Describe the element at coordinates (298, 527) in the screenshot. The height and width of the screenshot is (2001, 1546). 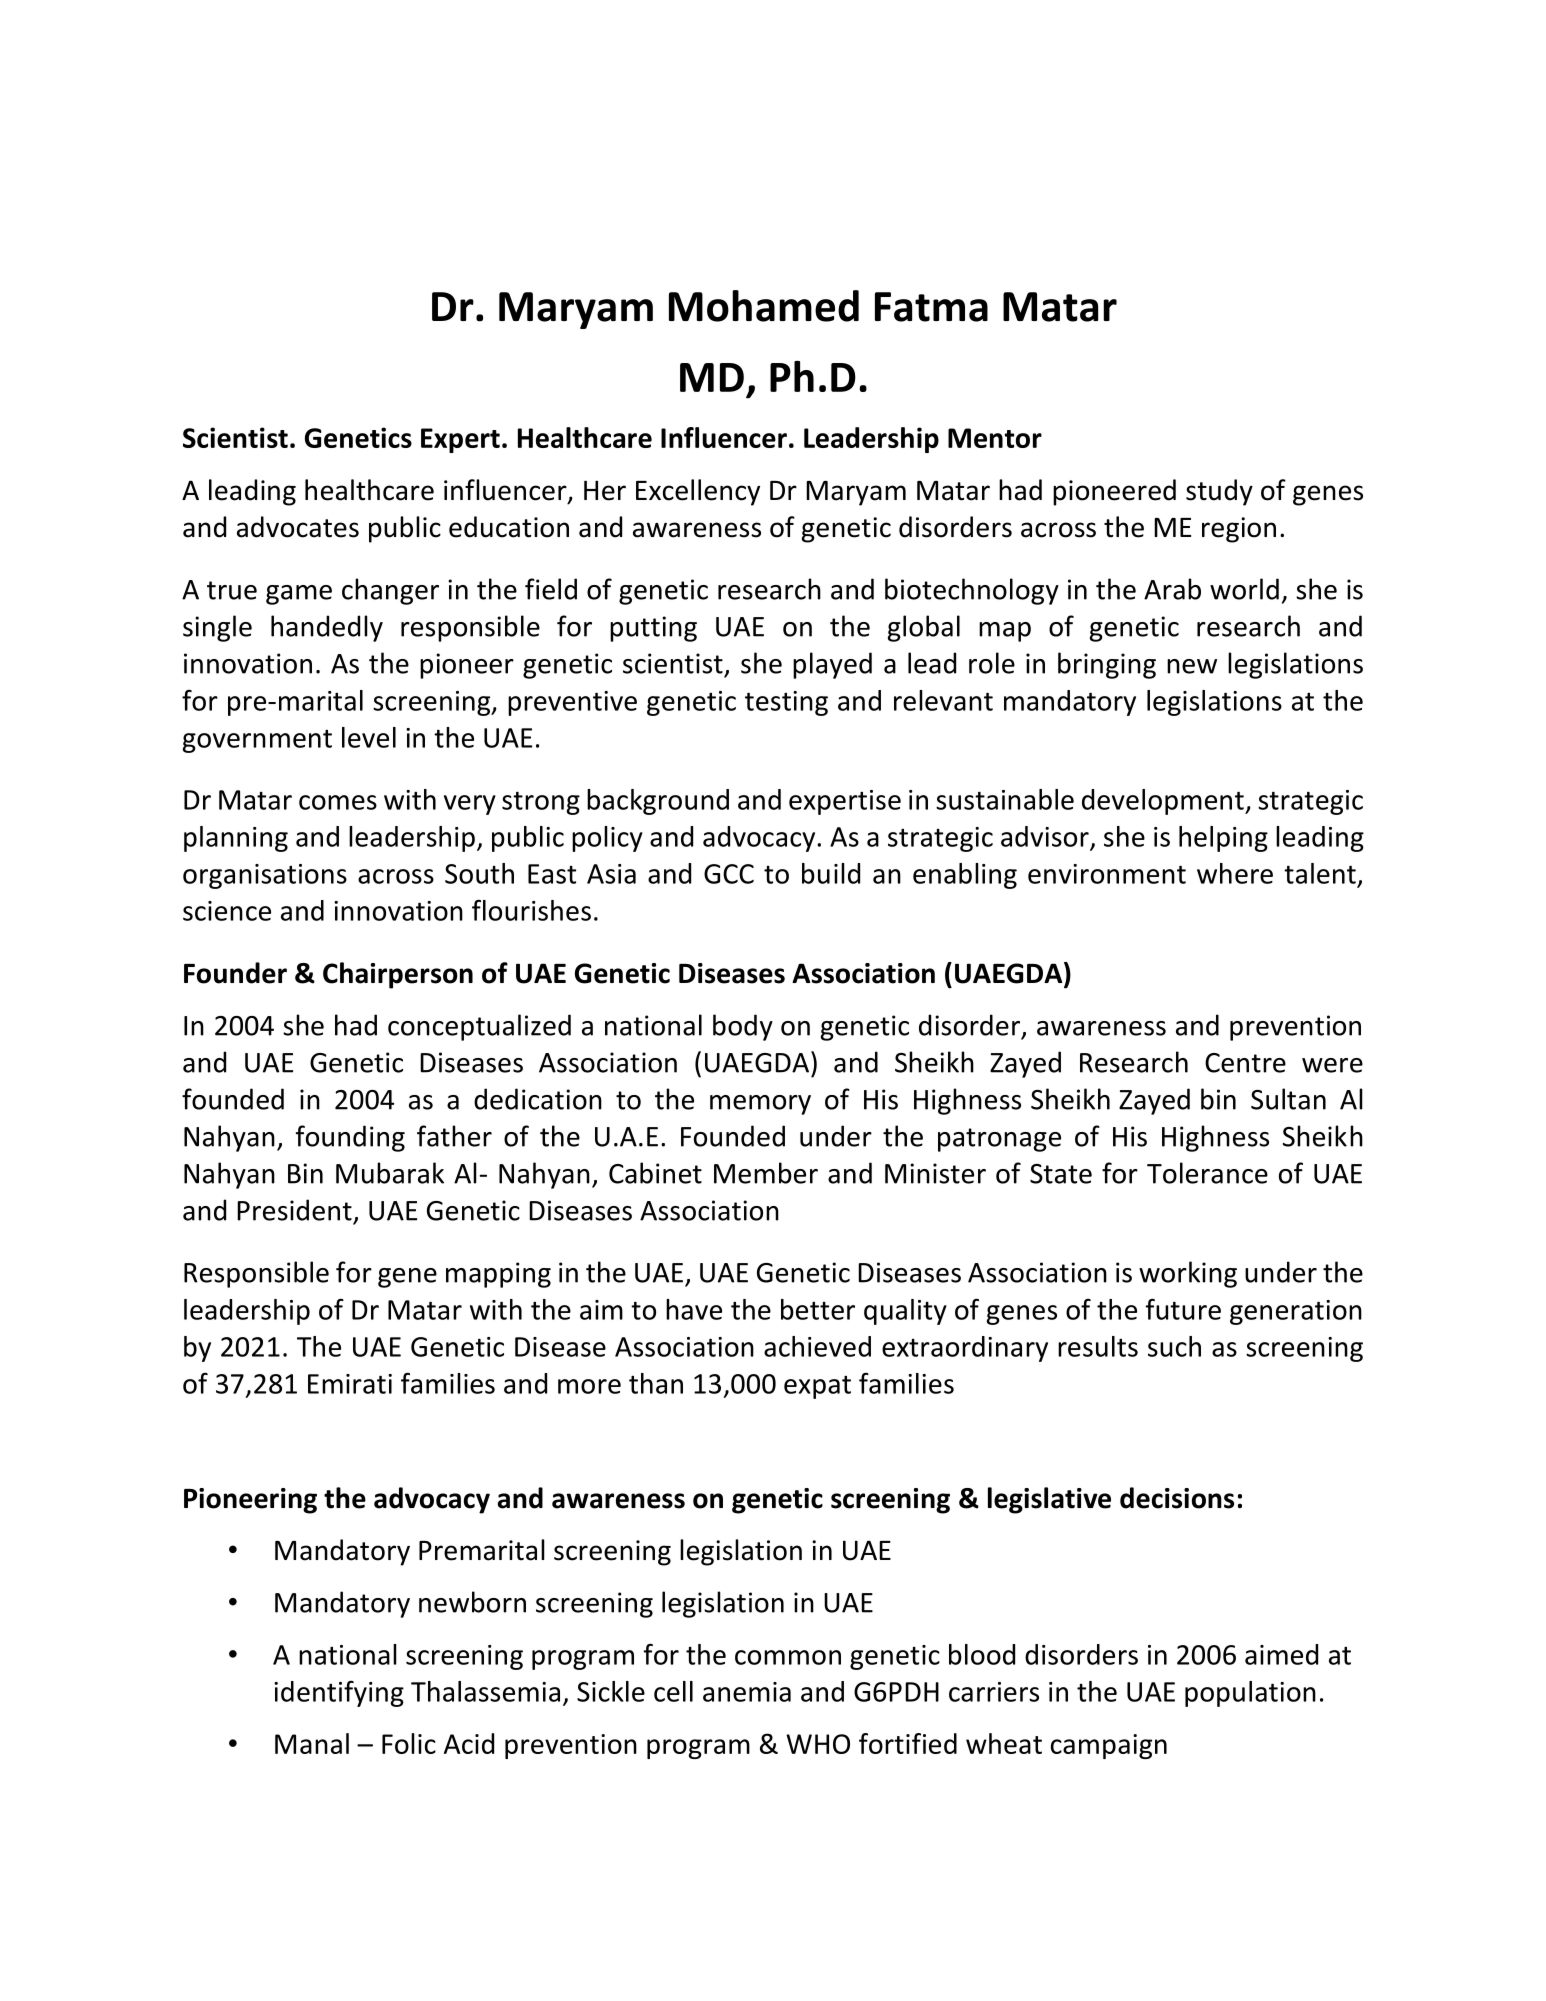
I see `advocates` at that location.
